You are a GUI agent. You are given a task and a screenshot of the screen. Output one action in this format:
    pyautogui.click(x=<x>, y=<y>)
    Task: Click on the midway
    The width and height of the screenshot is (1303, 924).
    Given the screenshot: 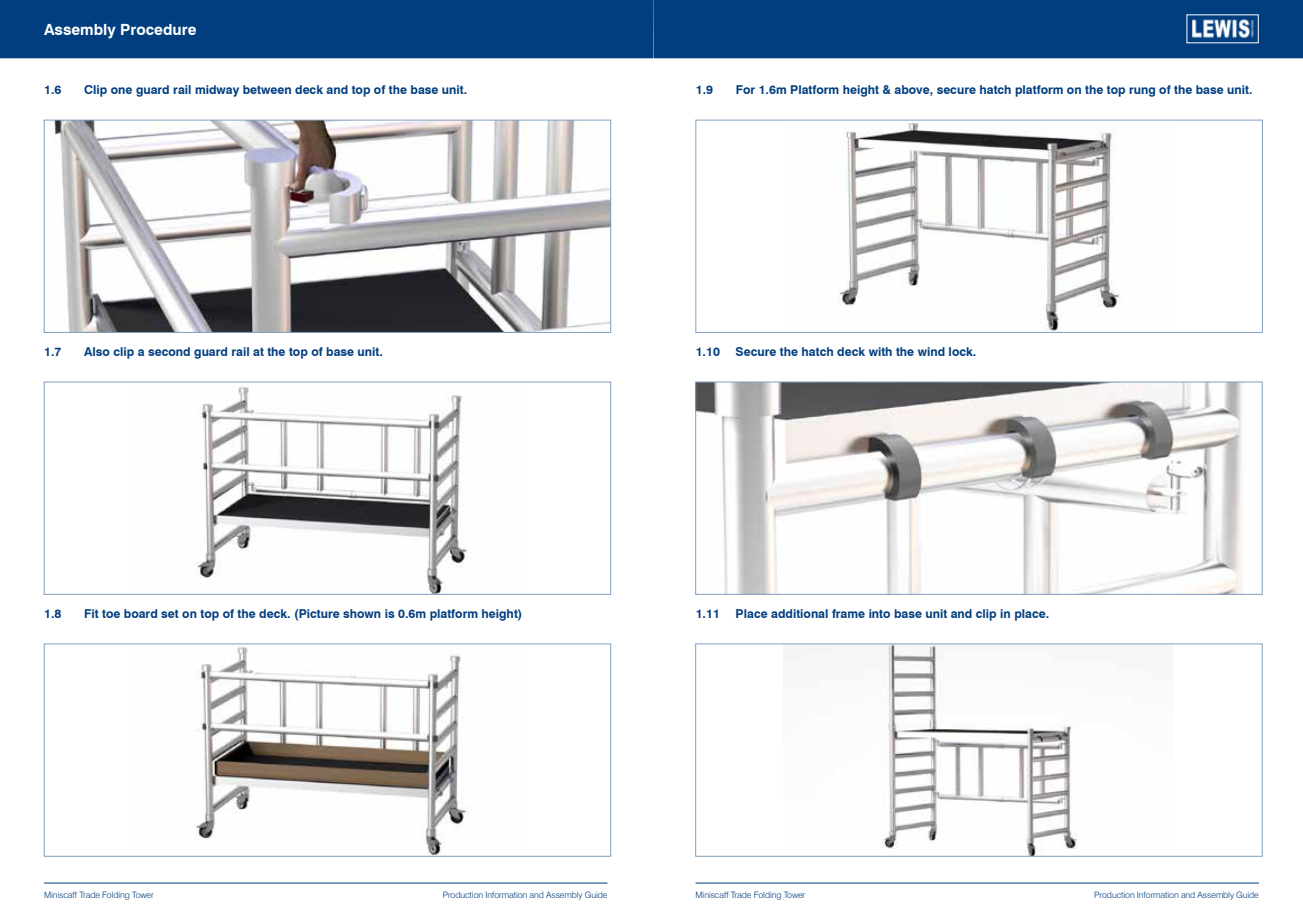 What is the action you would take?
    pyautogui.click(x=217, y=91)
